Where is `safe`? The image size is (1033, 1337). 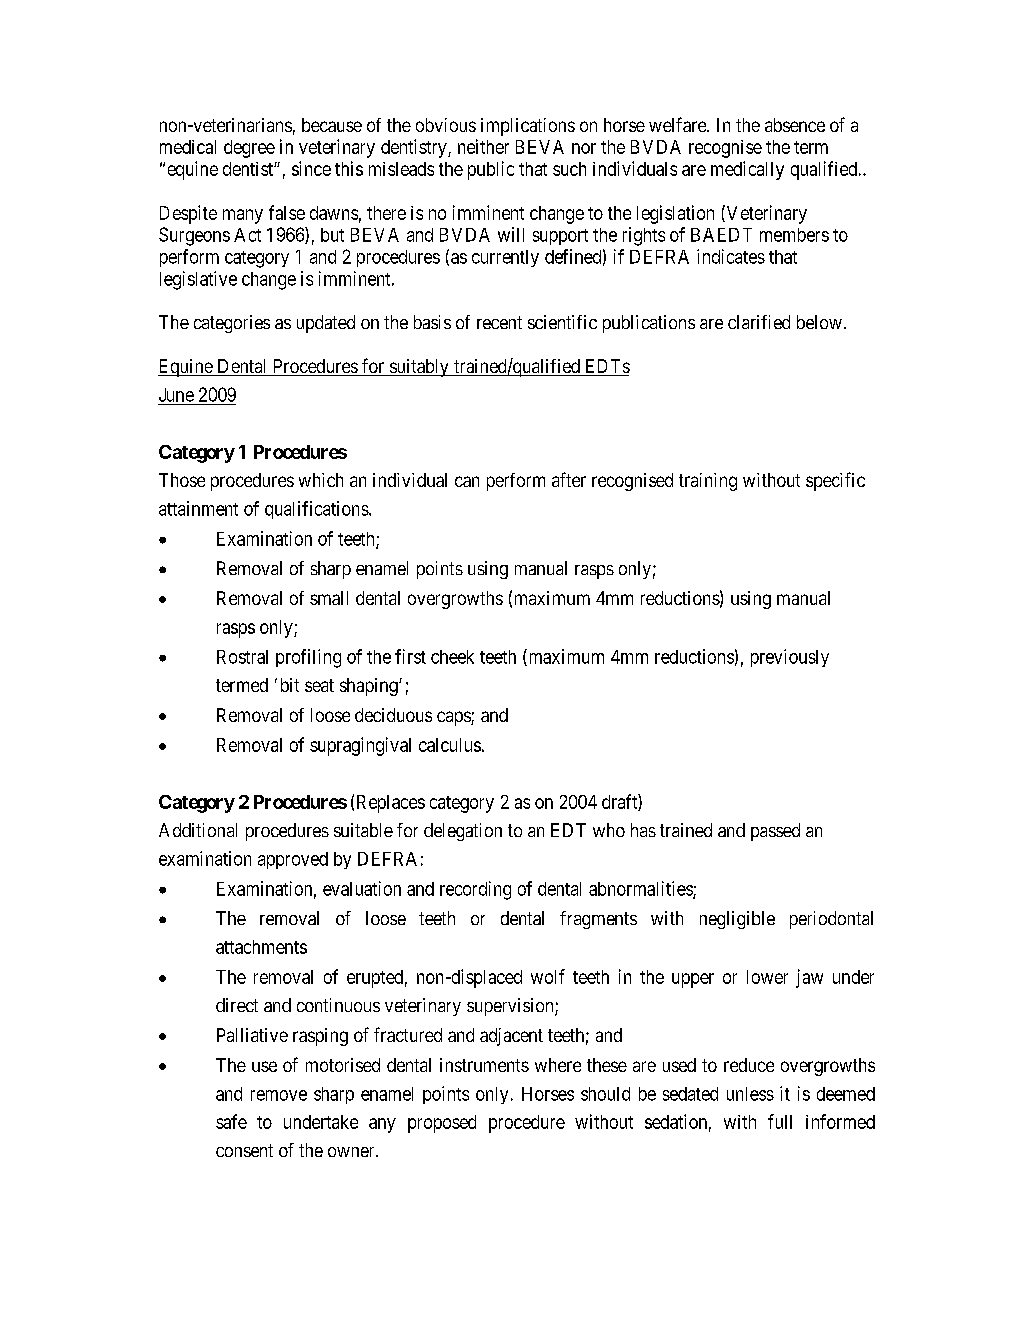
safe is located at coordinates (231, 1121).
